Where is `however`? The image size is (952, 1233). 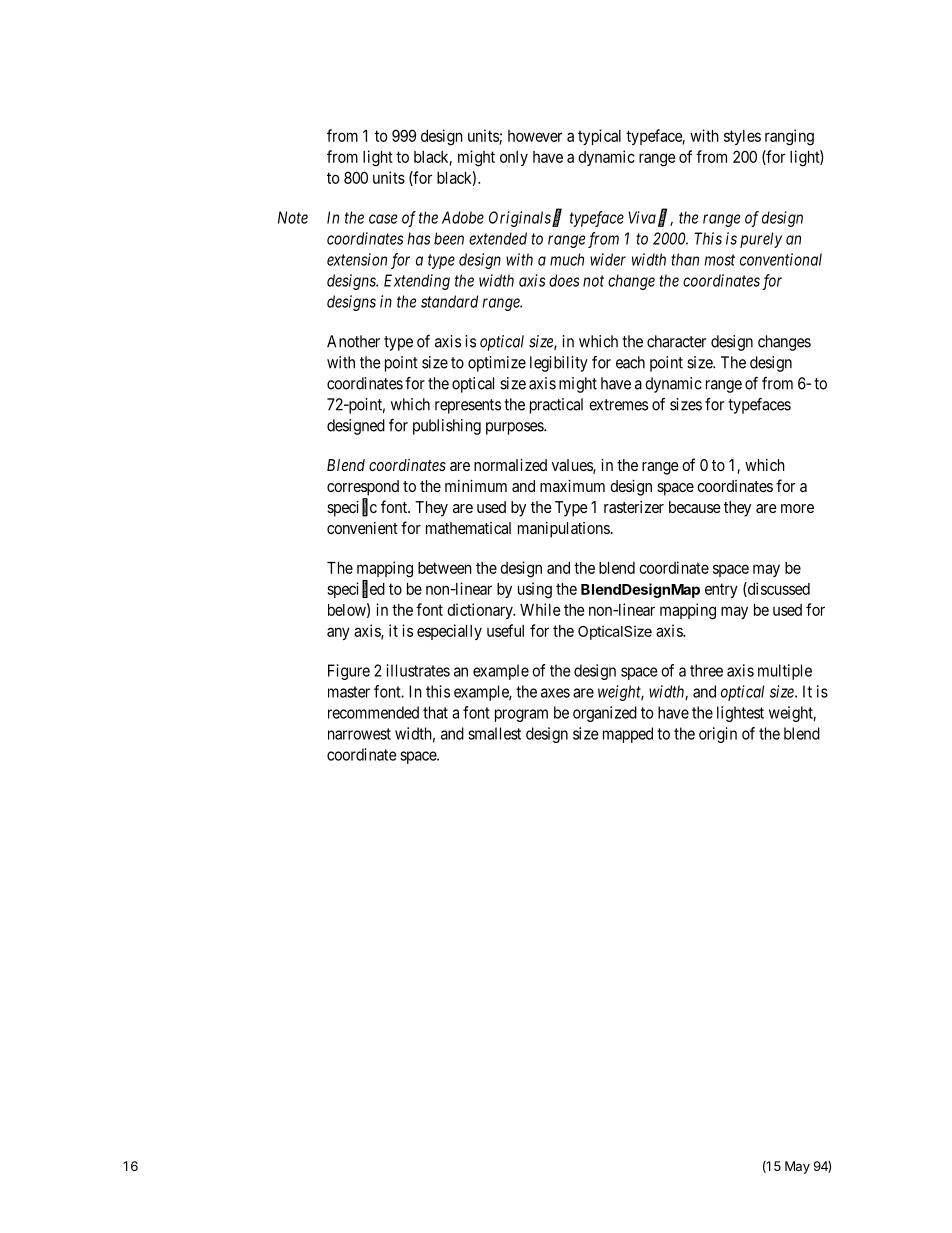
however is located at coordinates (535, 136).
